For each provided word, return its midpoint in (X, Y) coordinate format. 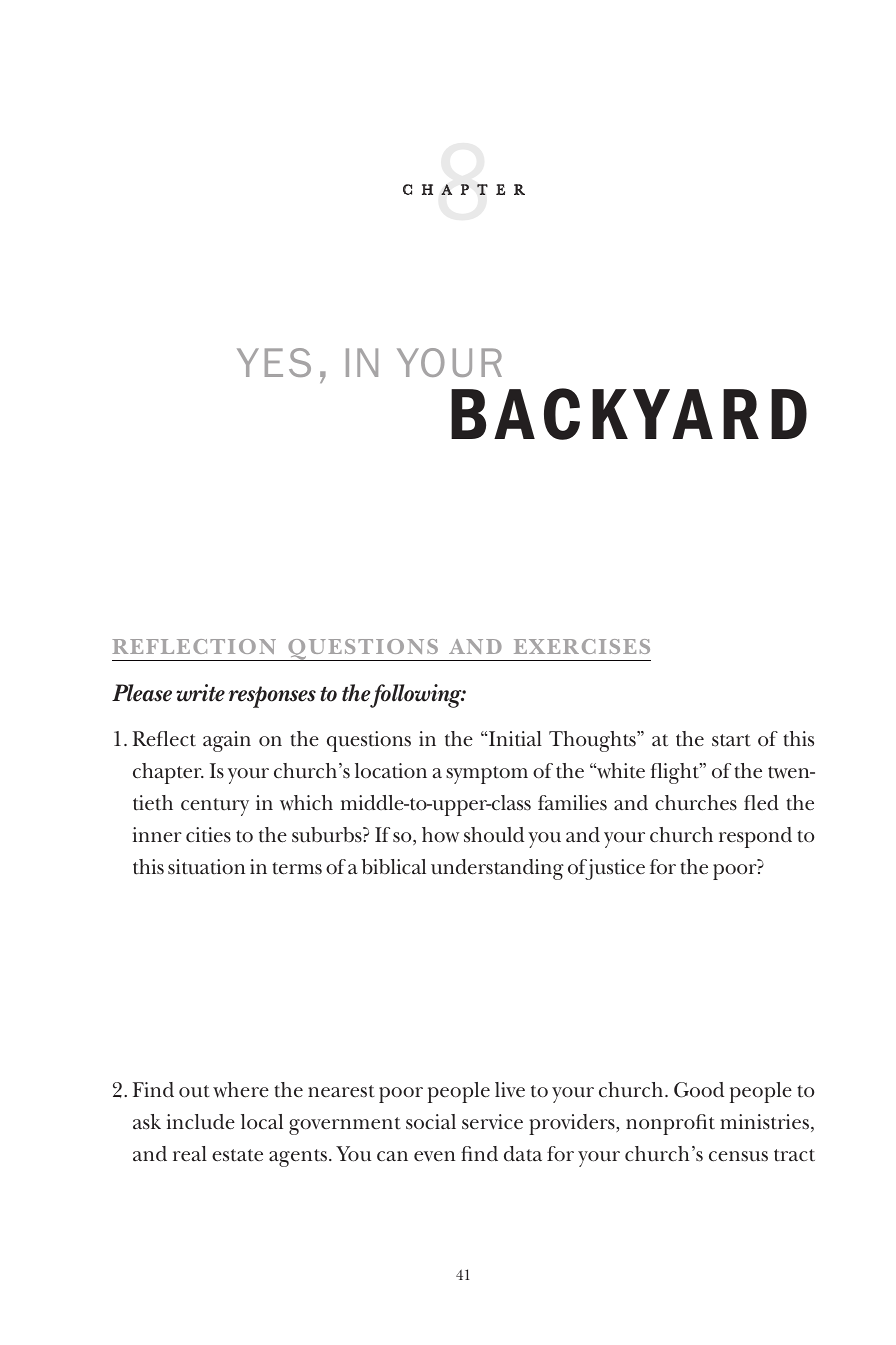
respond (755, 837)
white (620, 771)
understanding (497, 869)
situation (206, 867)
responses (272, 697)
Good (699, 1090)
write (200, 693)
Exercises (582, 646)
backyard (629, 414)
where (241, 1090)
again (227, 741)
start (731, 740)
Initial (515, 739)
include (201, 1122)
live (510, 1089)
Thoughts (593, 741)
